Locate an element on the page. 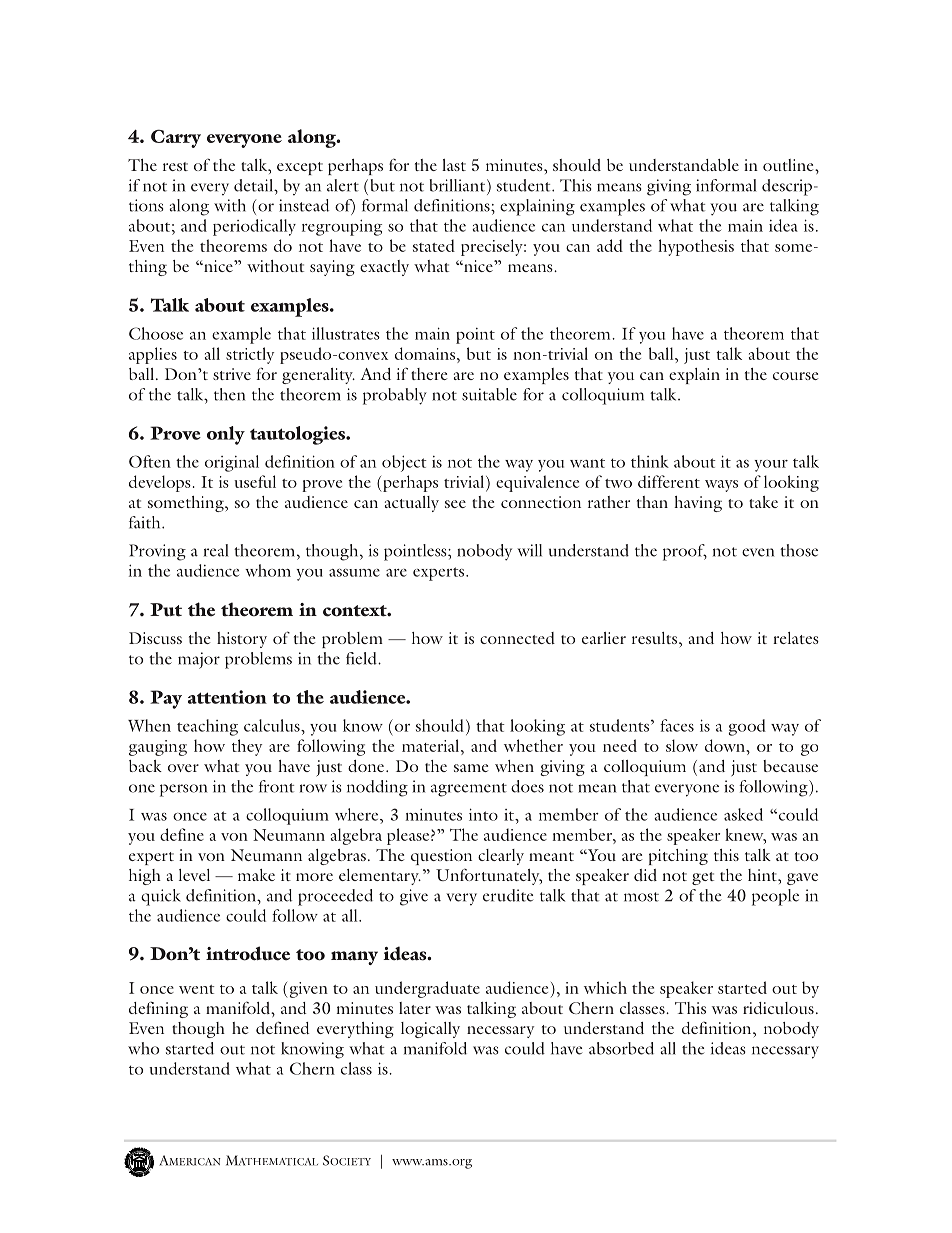 The image size is (952, 1233). course is located at coordinates (795, 376).
